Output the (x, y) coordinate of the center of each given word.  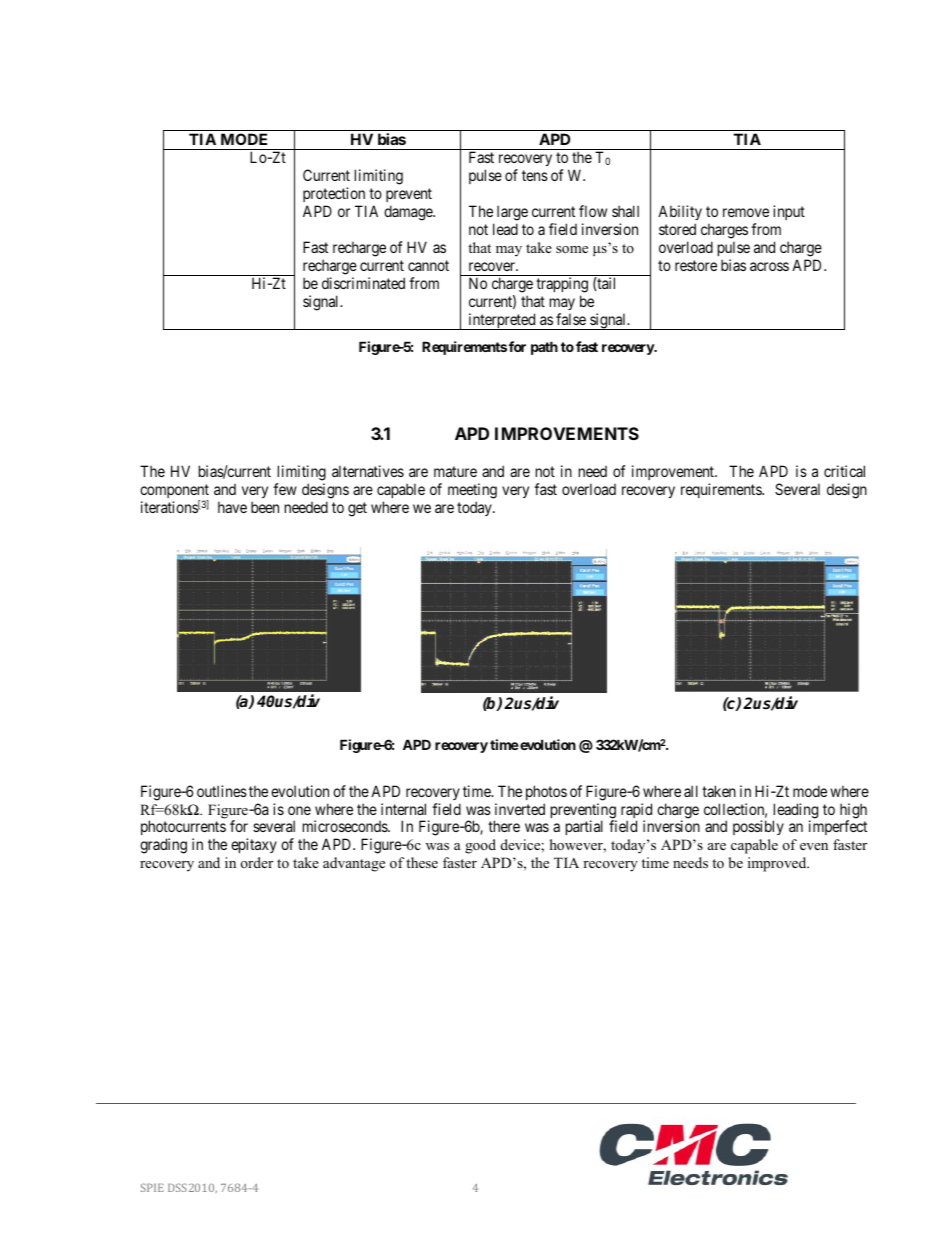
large (512, 213)
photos (546, 792)
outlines (222, 791)
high (853, 812)
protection (334, 196)
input (789, 212)
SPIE (152, 1187)
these (422, 862)
